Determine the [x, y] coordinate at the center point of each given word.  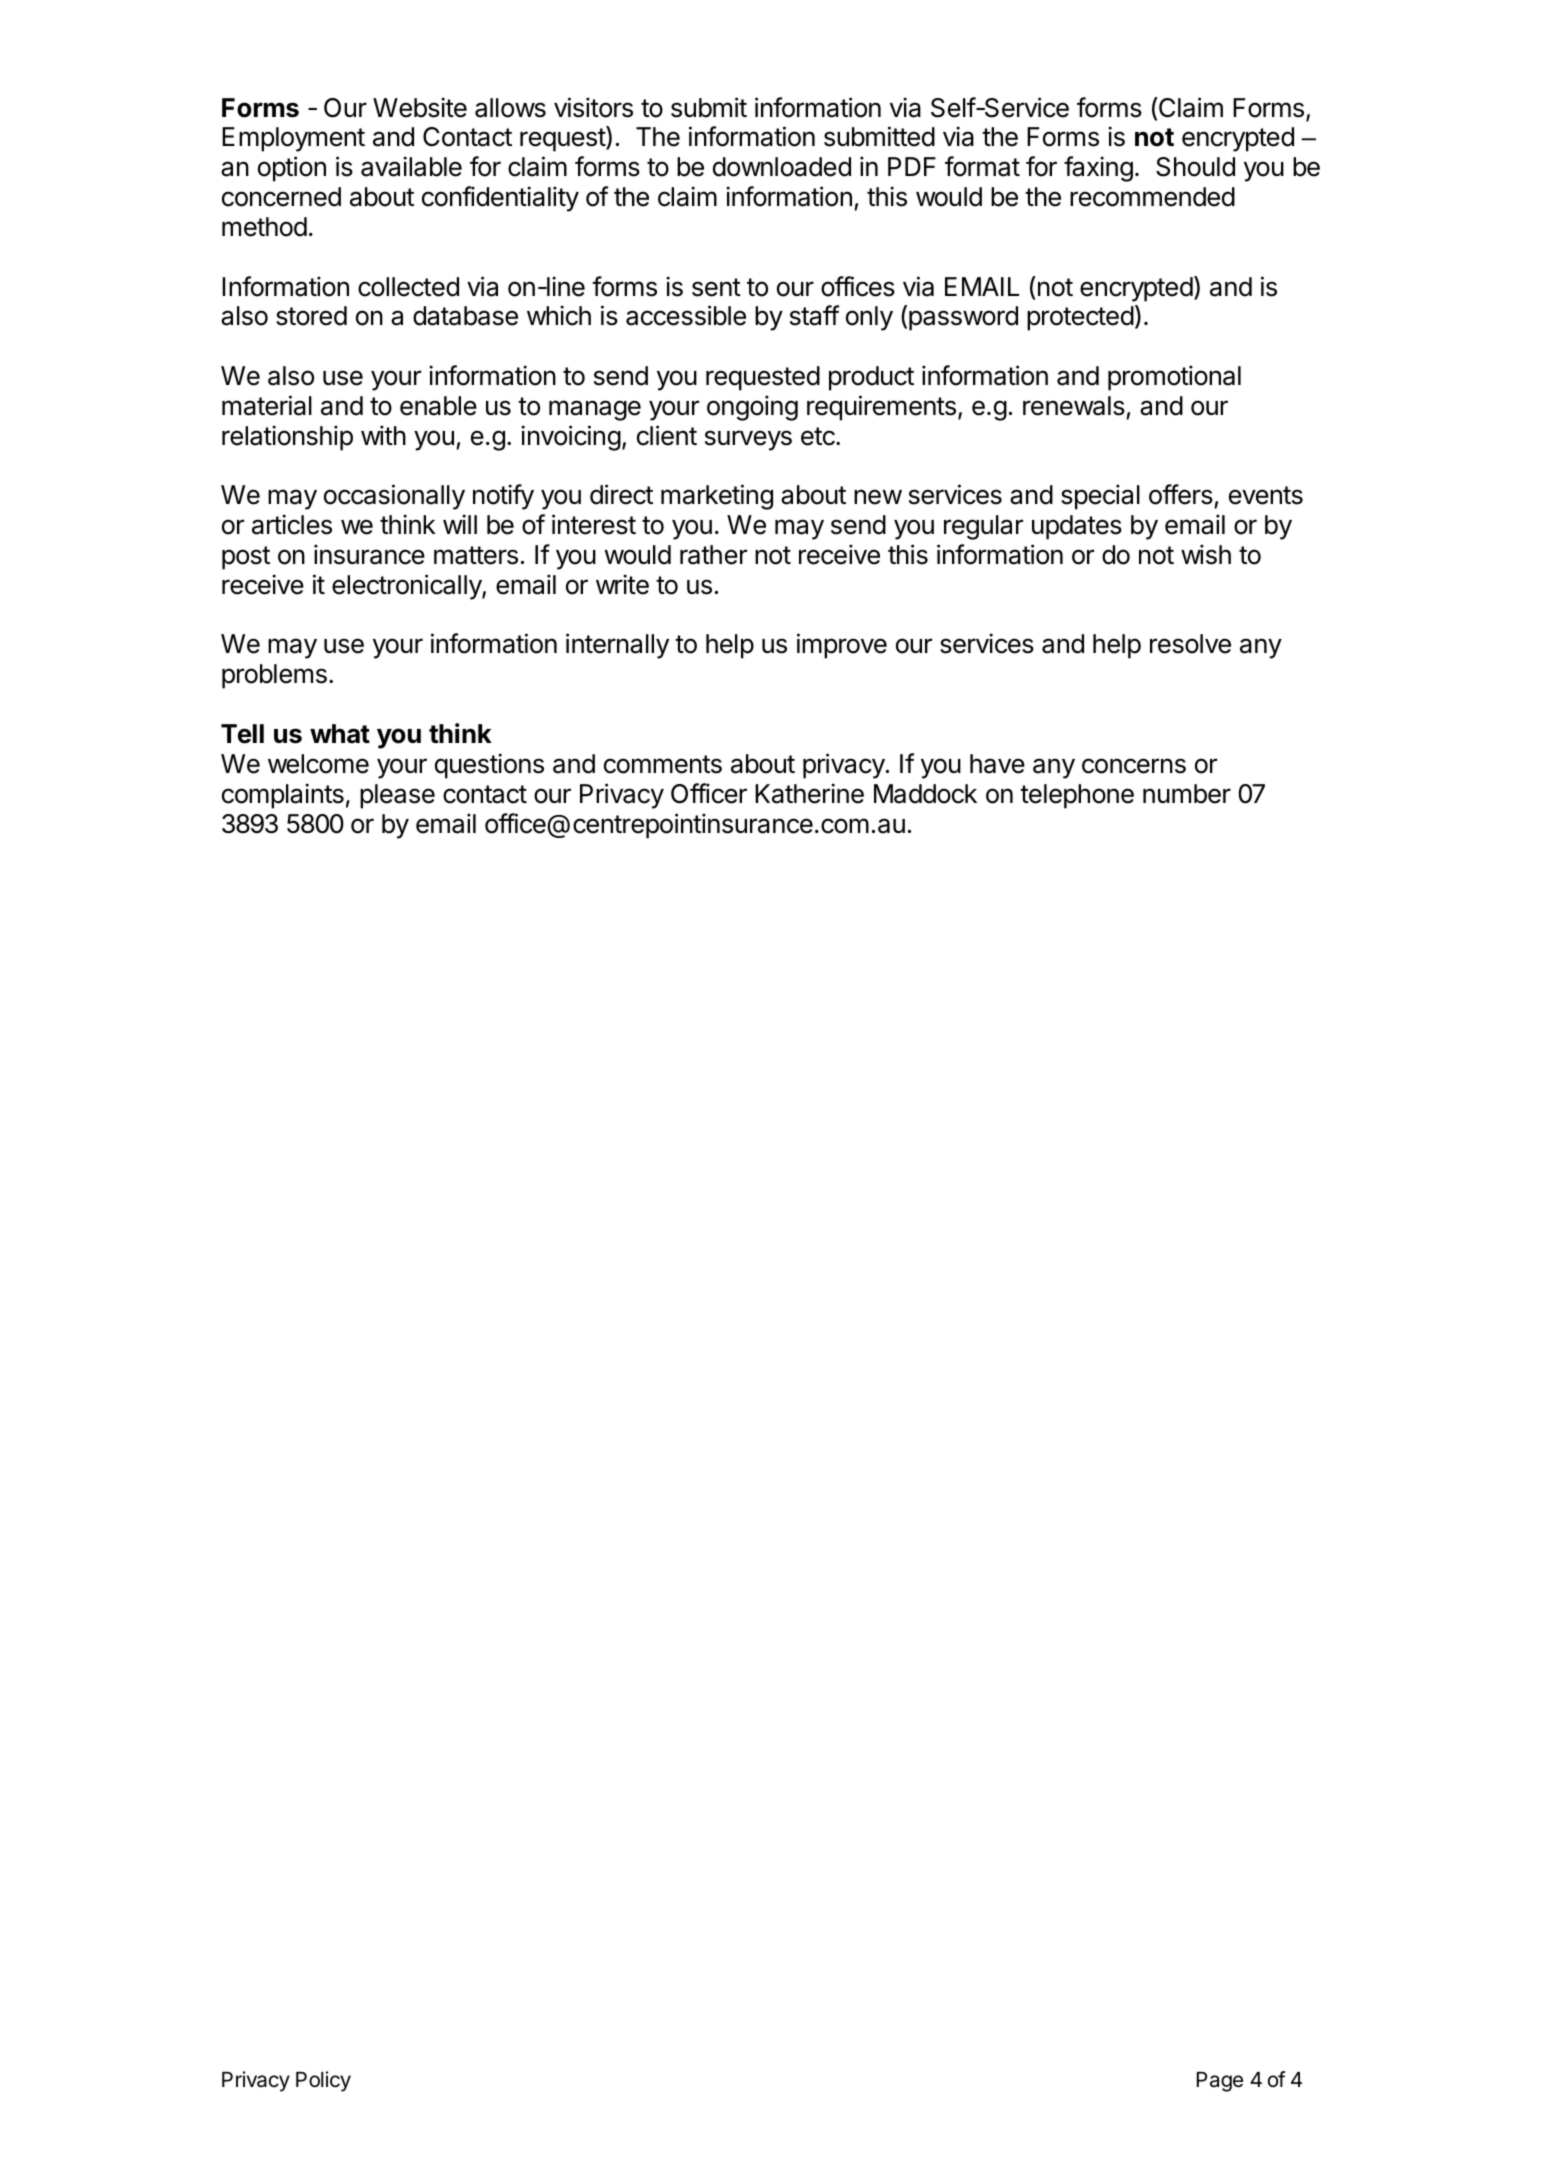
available [411, 166]
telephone [1077, 796]
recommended [1152, 197]
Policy [323, 2081]
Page [1220, 2082]
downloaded [782, 167]
